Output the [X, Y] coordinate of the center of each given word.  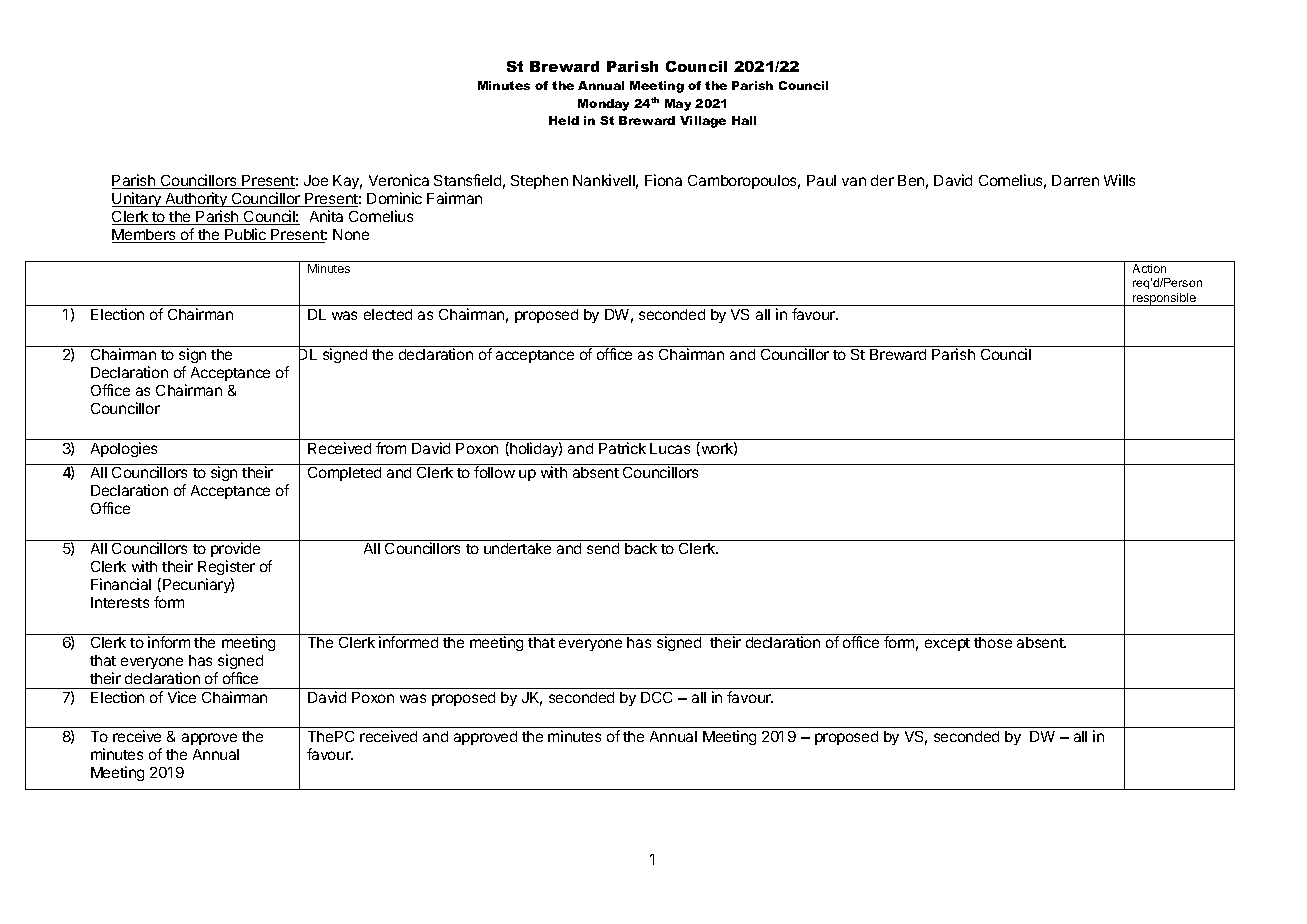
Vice [182, 697]
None [351, 234]
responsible [1164, 299]
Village [703, 122]
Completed [344, 474]
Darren [1075, 180]
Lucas [670, 448]
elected [388, 314]
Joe [316, 180]
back [641, 548]
